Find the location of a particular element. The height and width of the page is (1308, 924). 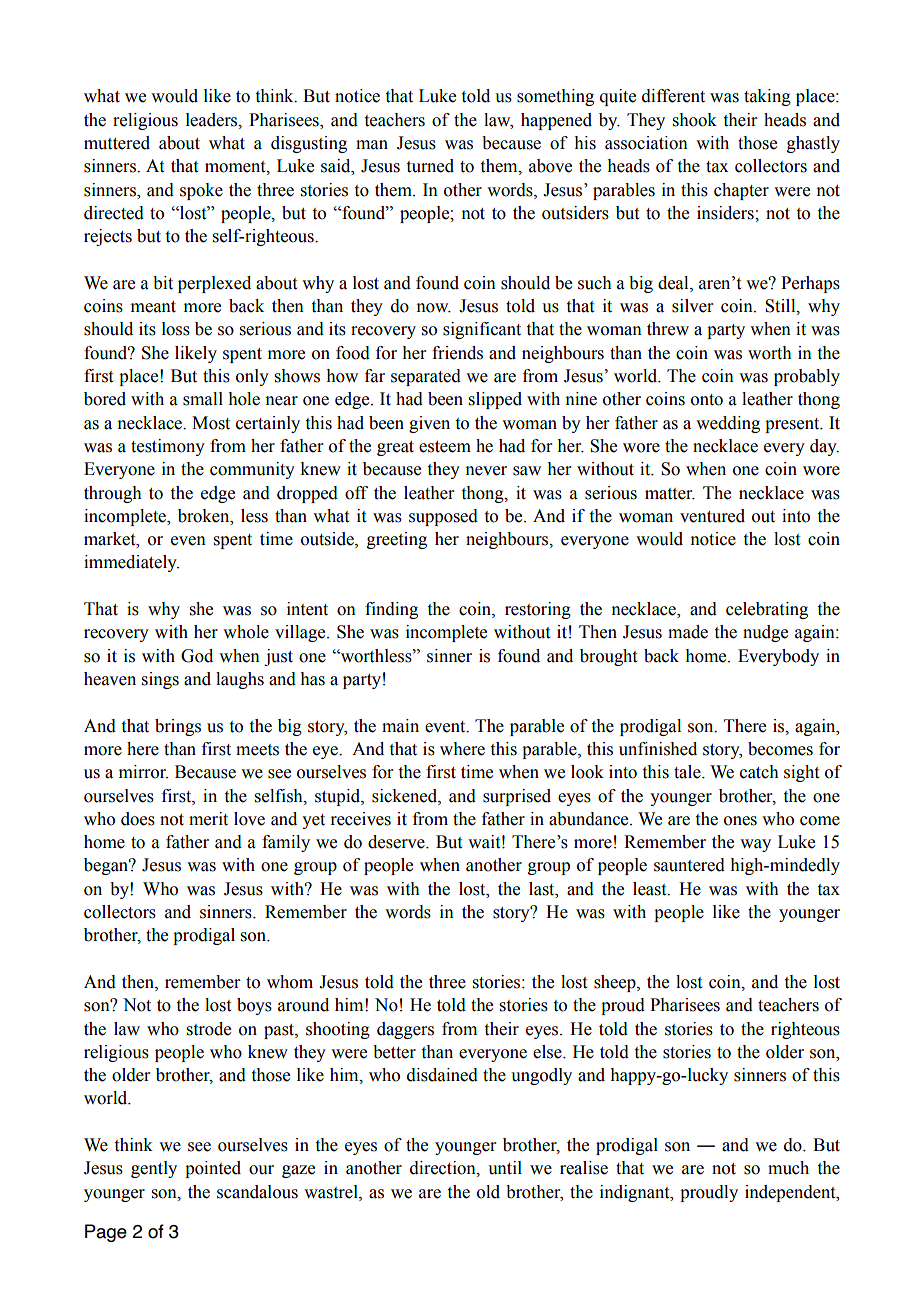

until is located at coordinates (505, 1168).
